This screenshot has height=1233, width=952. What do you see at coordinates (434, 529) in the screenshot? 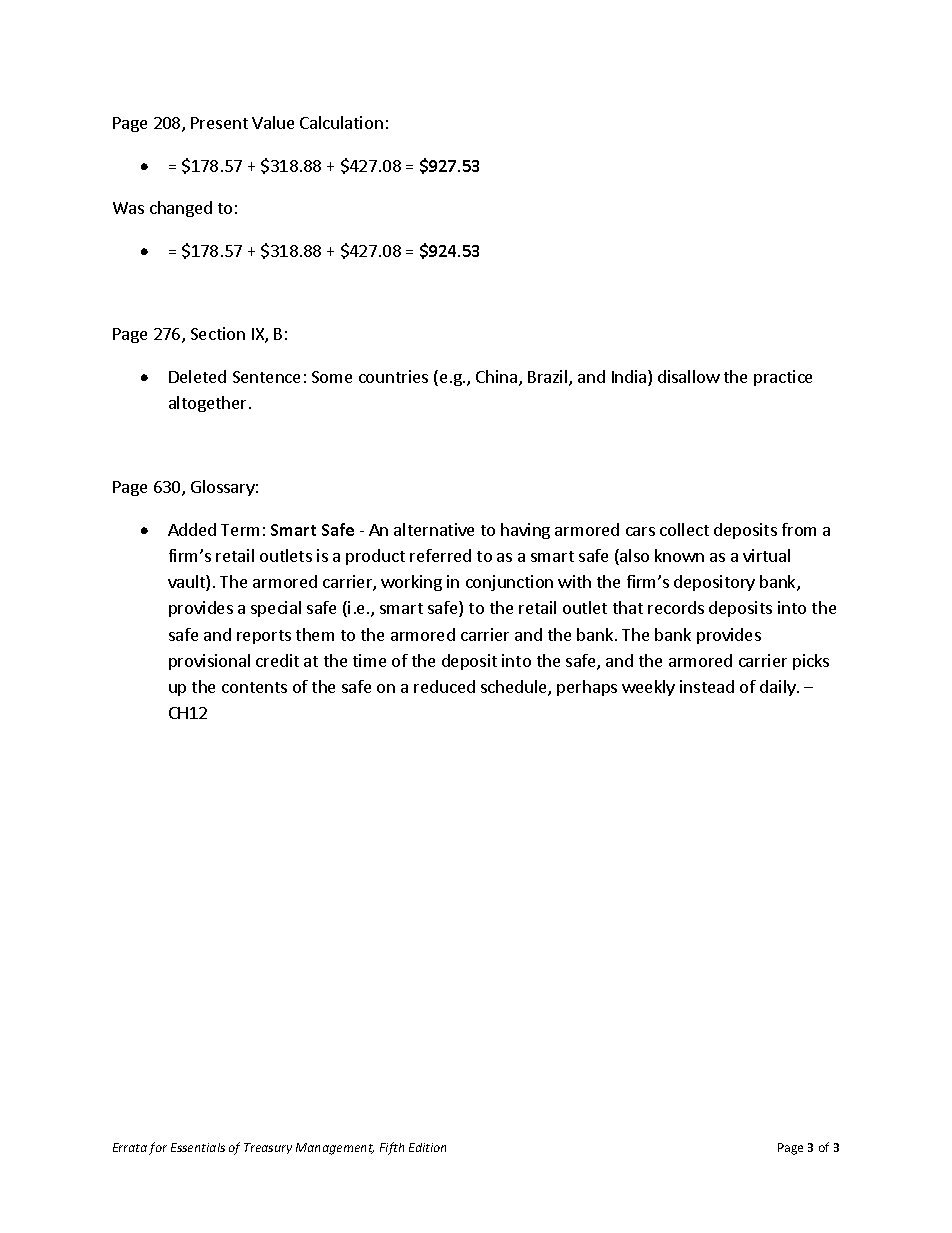
I see `alternative` at bounding box center [434, 529].
